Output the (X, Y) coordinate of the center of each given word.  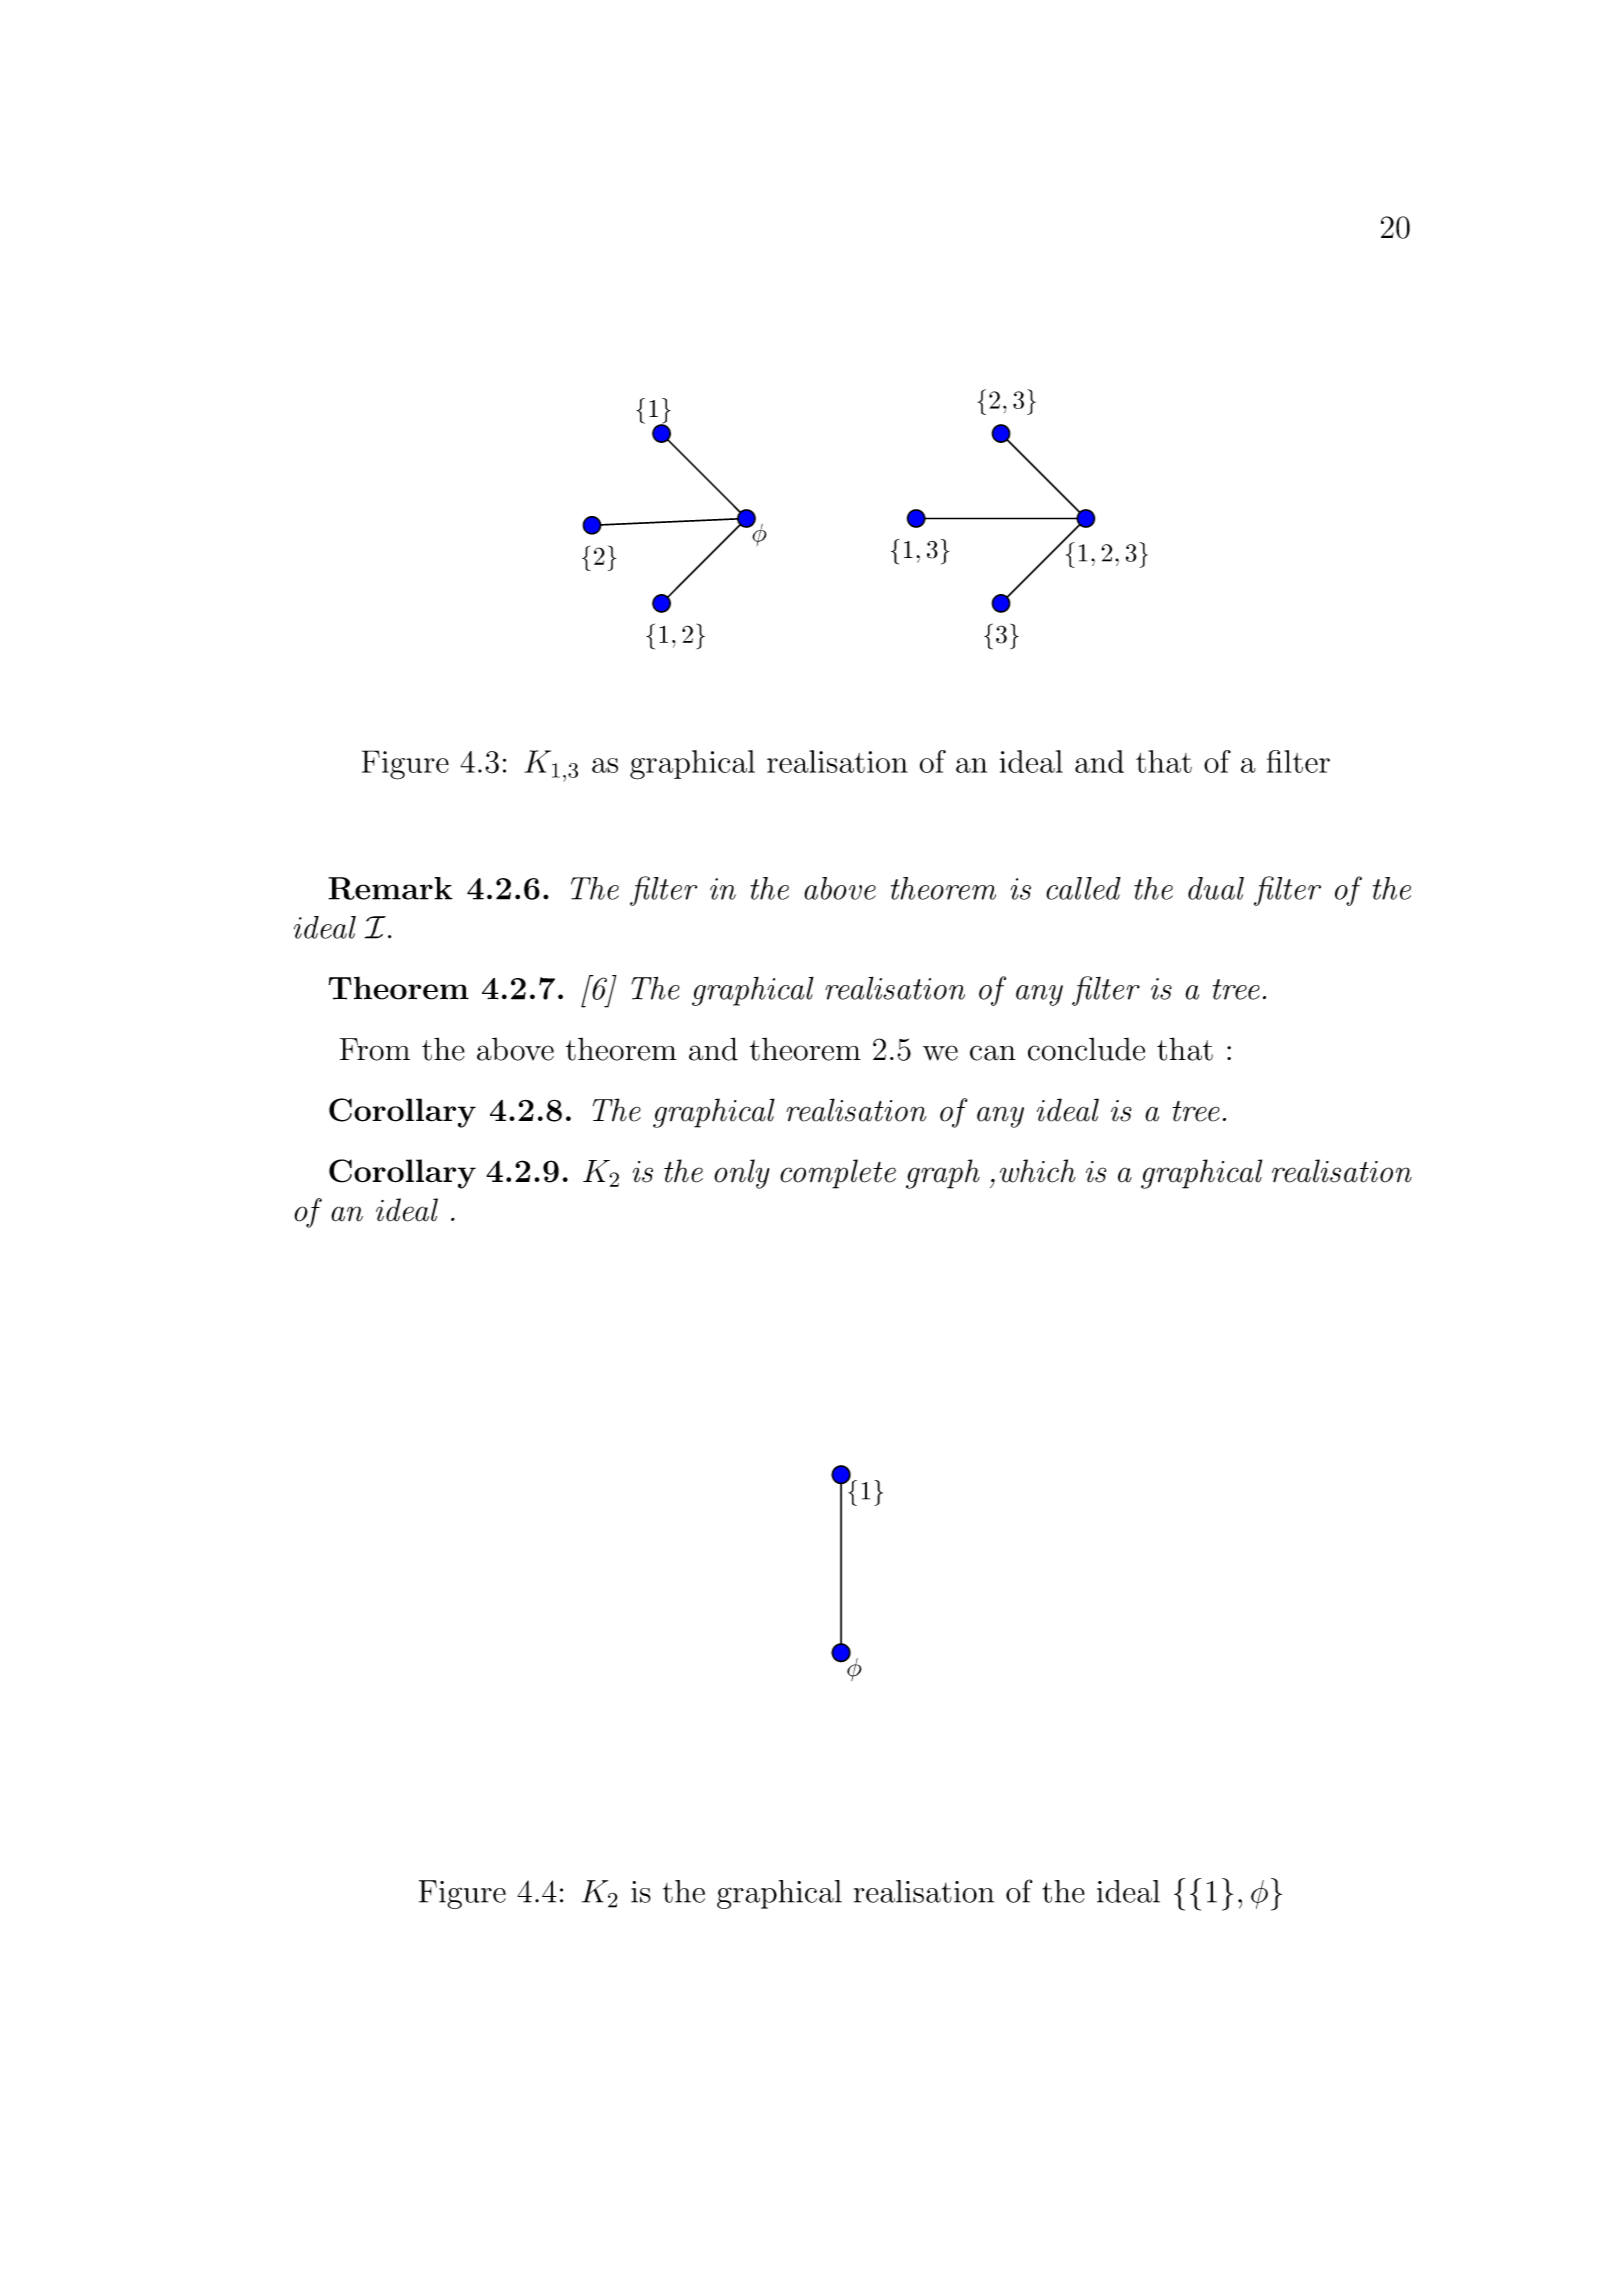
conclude (1086, 1049)
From (375, 1049)
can (993, 1053)
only (742, 1174)
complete (838, 1174)
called (1083, 888)
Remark (390, 888)
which (1038, 1171)
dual (1216, 888)
